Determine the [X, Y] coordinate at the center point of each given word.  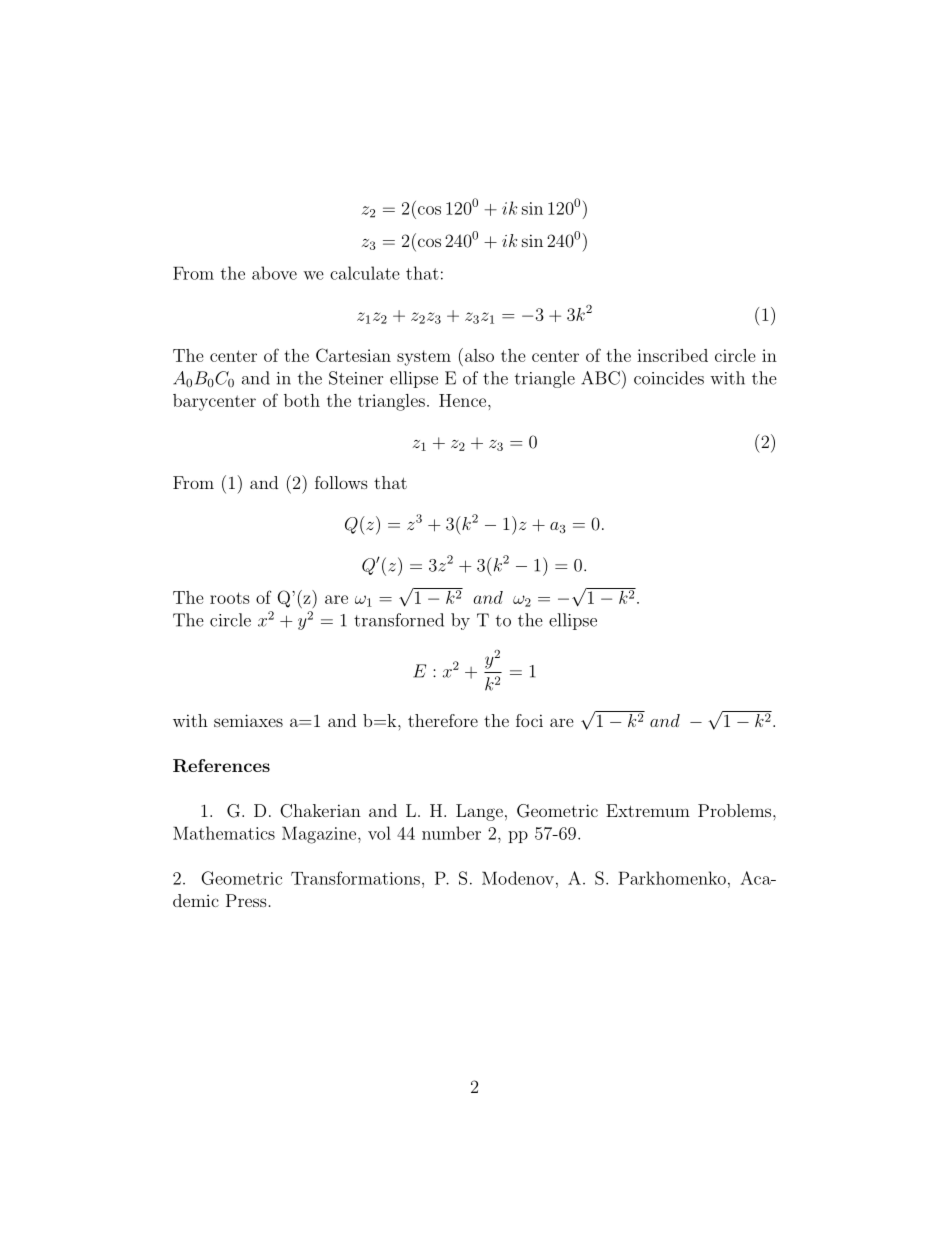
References [221, 766]
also [479, 355]
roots [230, 598]
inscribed [672, 355]
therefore [443, 720]
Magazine [320, 835]
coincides [669, 378]
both [302, 400]
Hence [464, 400]
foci [529, 720]
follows [341, 482]
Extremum [648, 810]
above [274, 273]
